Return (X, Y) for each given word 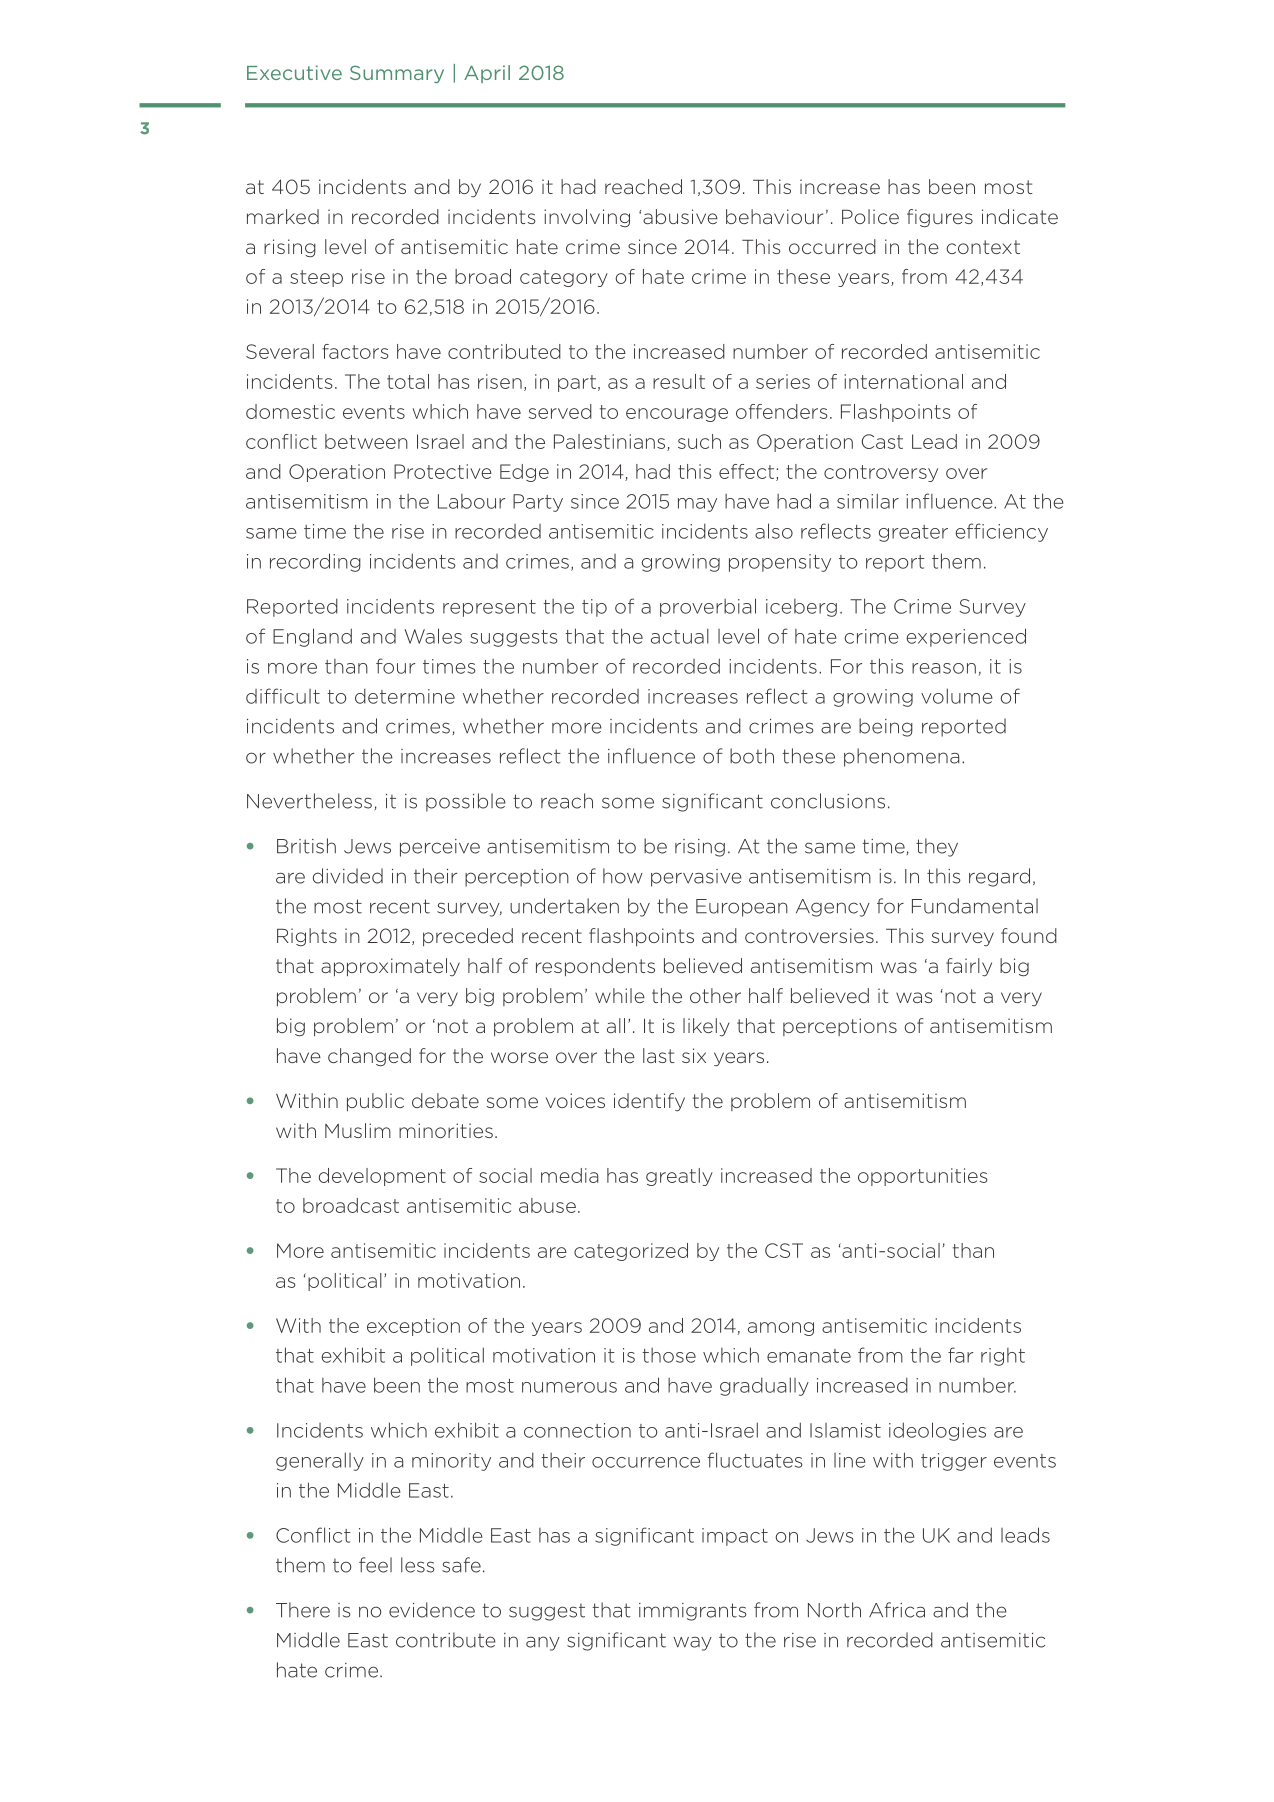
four (395, 666)
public (375, 1102)
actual (680, 636)
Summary (397, 74)
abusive (680, 216)
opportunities (922, 1177)
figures (940, 218)
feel (375, 1565)
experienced (966, 637)
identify (649, 1102)
